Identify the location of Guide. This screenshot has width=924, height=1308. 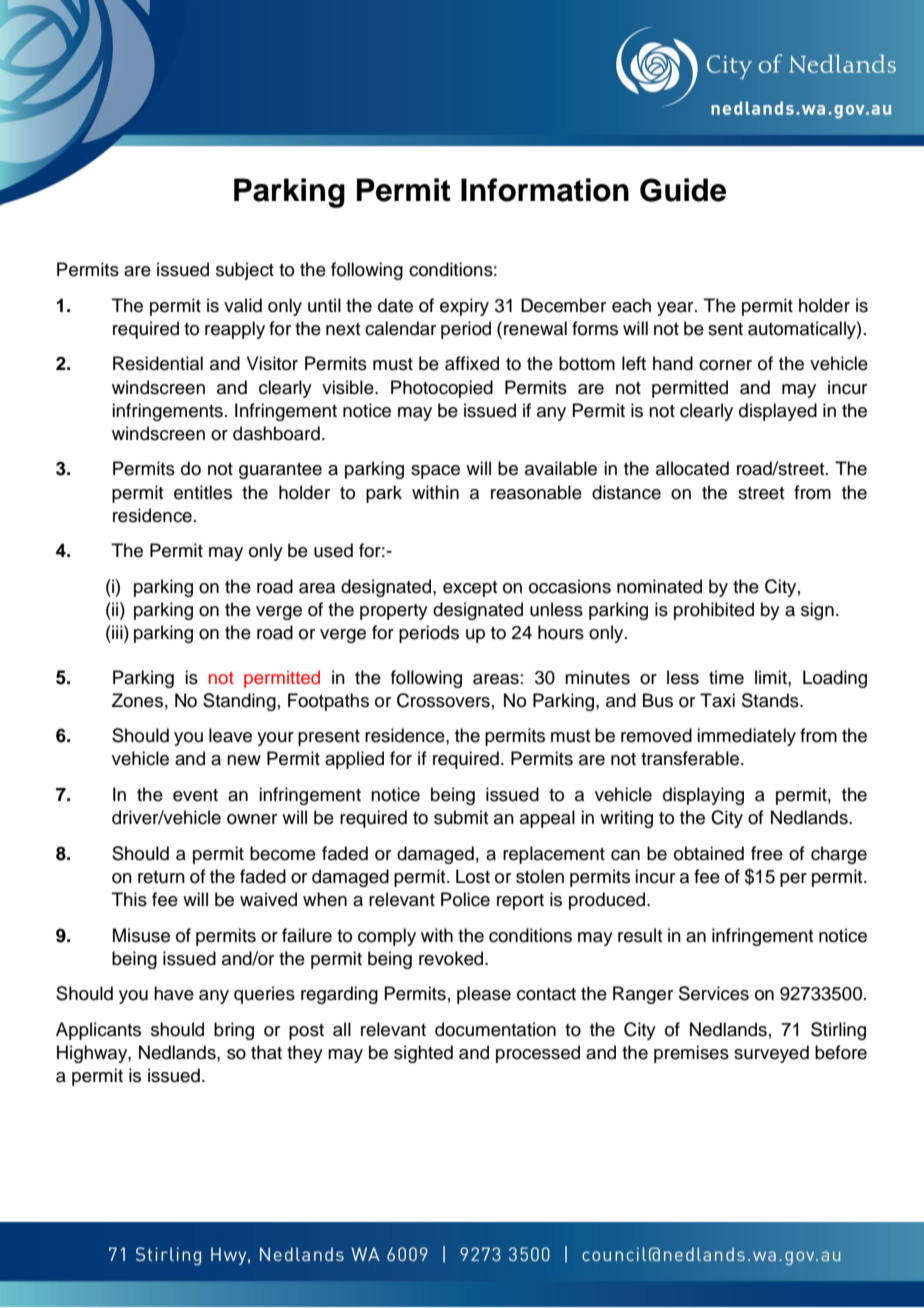
(683, 190).
